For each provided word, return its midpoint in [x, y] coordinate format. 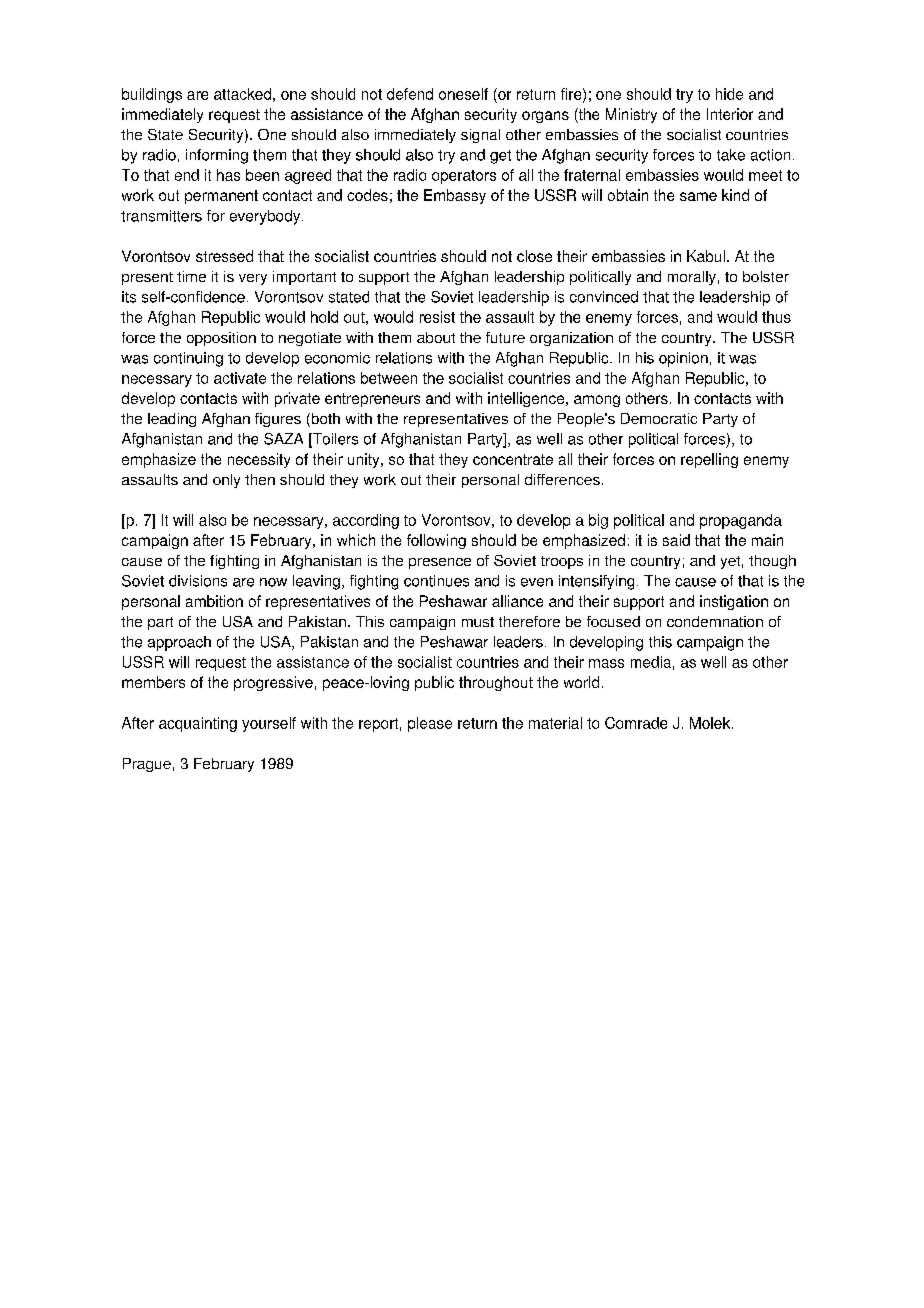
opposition [221, 339]
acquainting [198, 724]
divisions [198, 581]
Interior [730, 114]
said [676, 540]
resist [437, 317]
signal [480, 136]
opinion [683, 359]
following [436, 541]
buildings [152, 95]
